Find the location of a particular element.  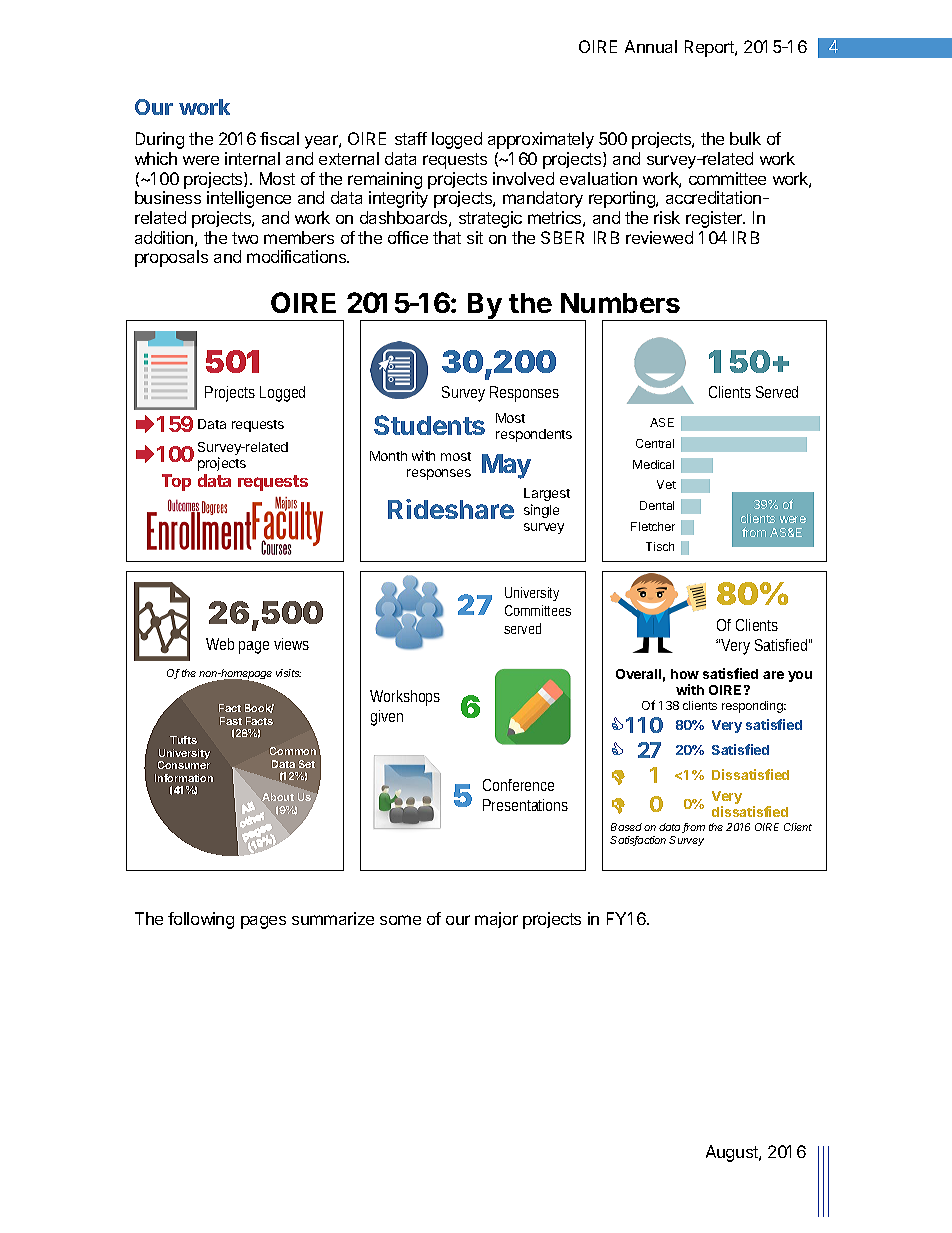

given is located at coordinates (387, 718).
